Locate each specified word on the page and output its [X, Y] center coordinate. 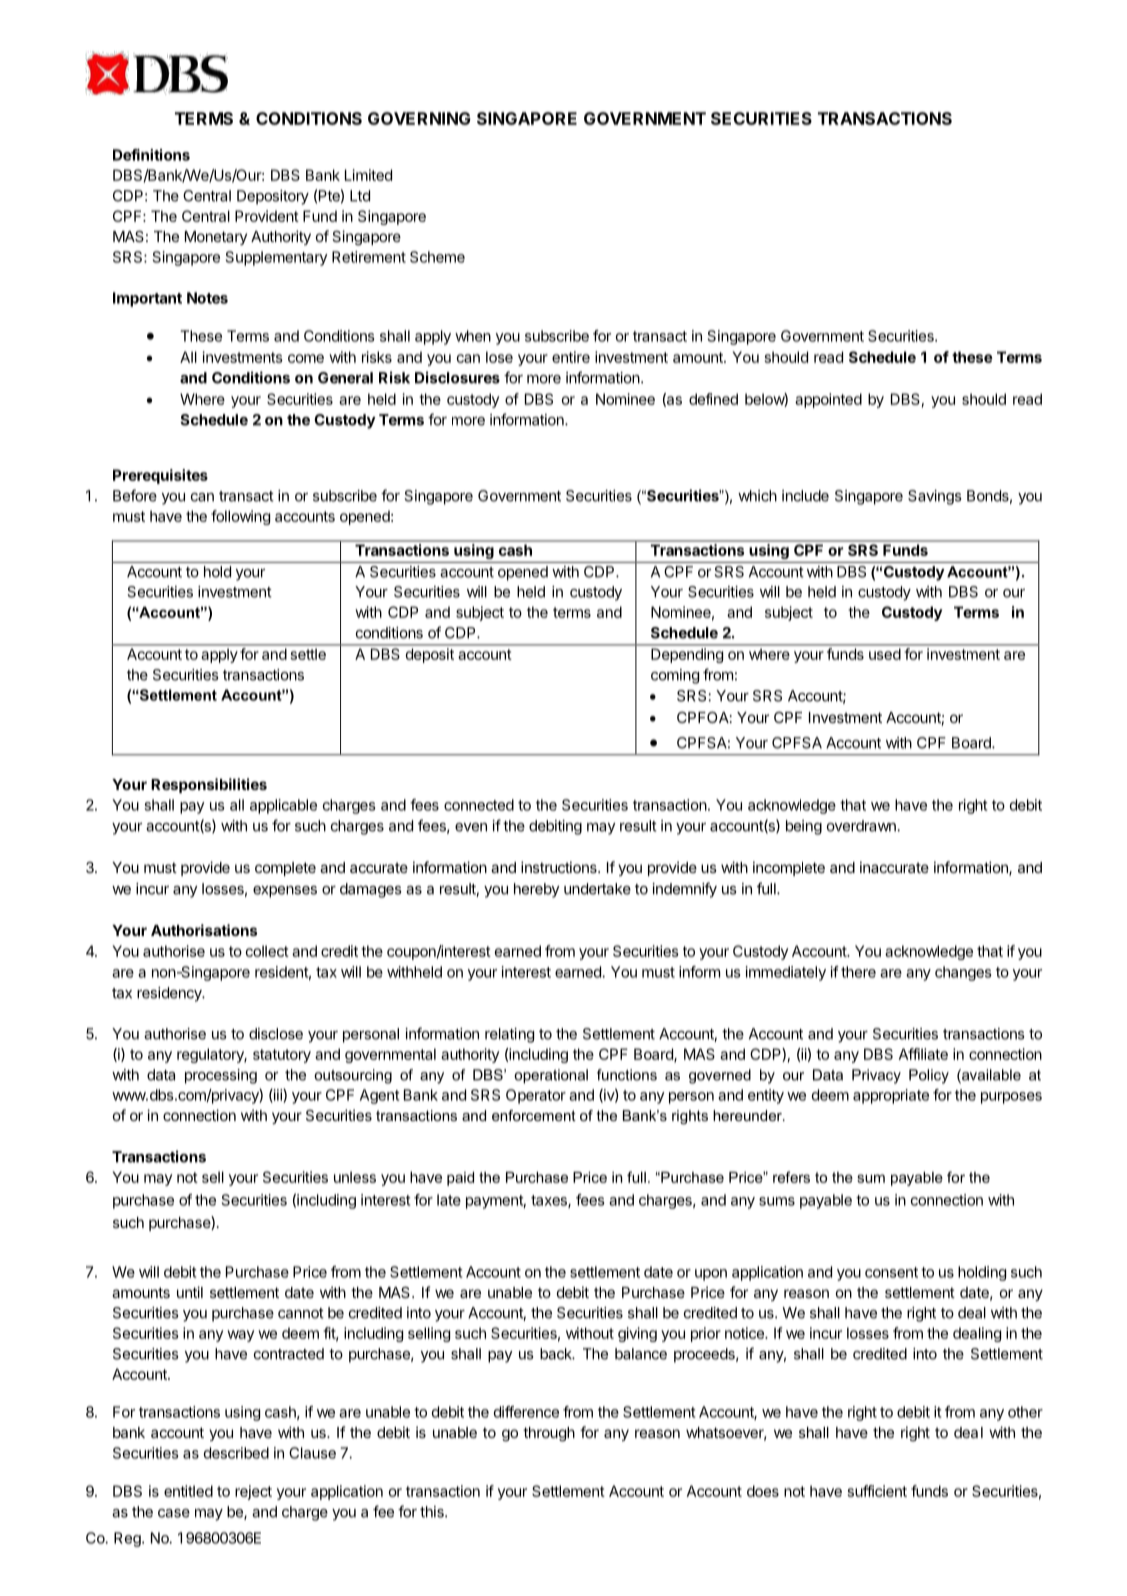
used [885, 654]
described [236, 1453]
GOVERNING [419, 118]
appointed [828, 400]
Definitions [151, 155]
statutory [282, 1056]
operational [551, 1076]
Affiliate [923, 1054]
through [549, 1434]
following [240, 517]
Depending [687, 655]
